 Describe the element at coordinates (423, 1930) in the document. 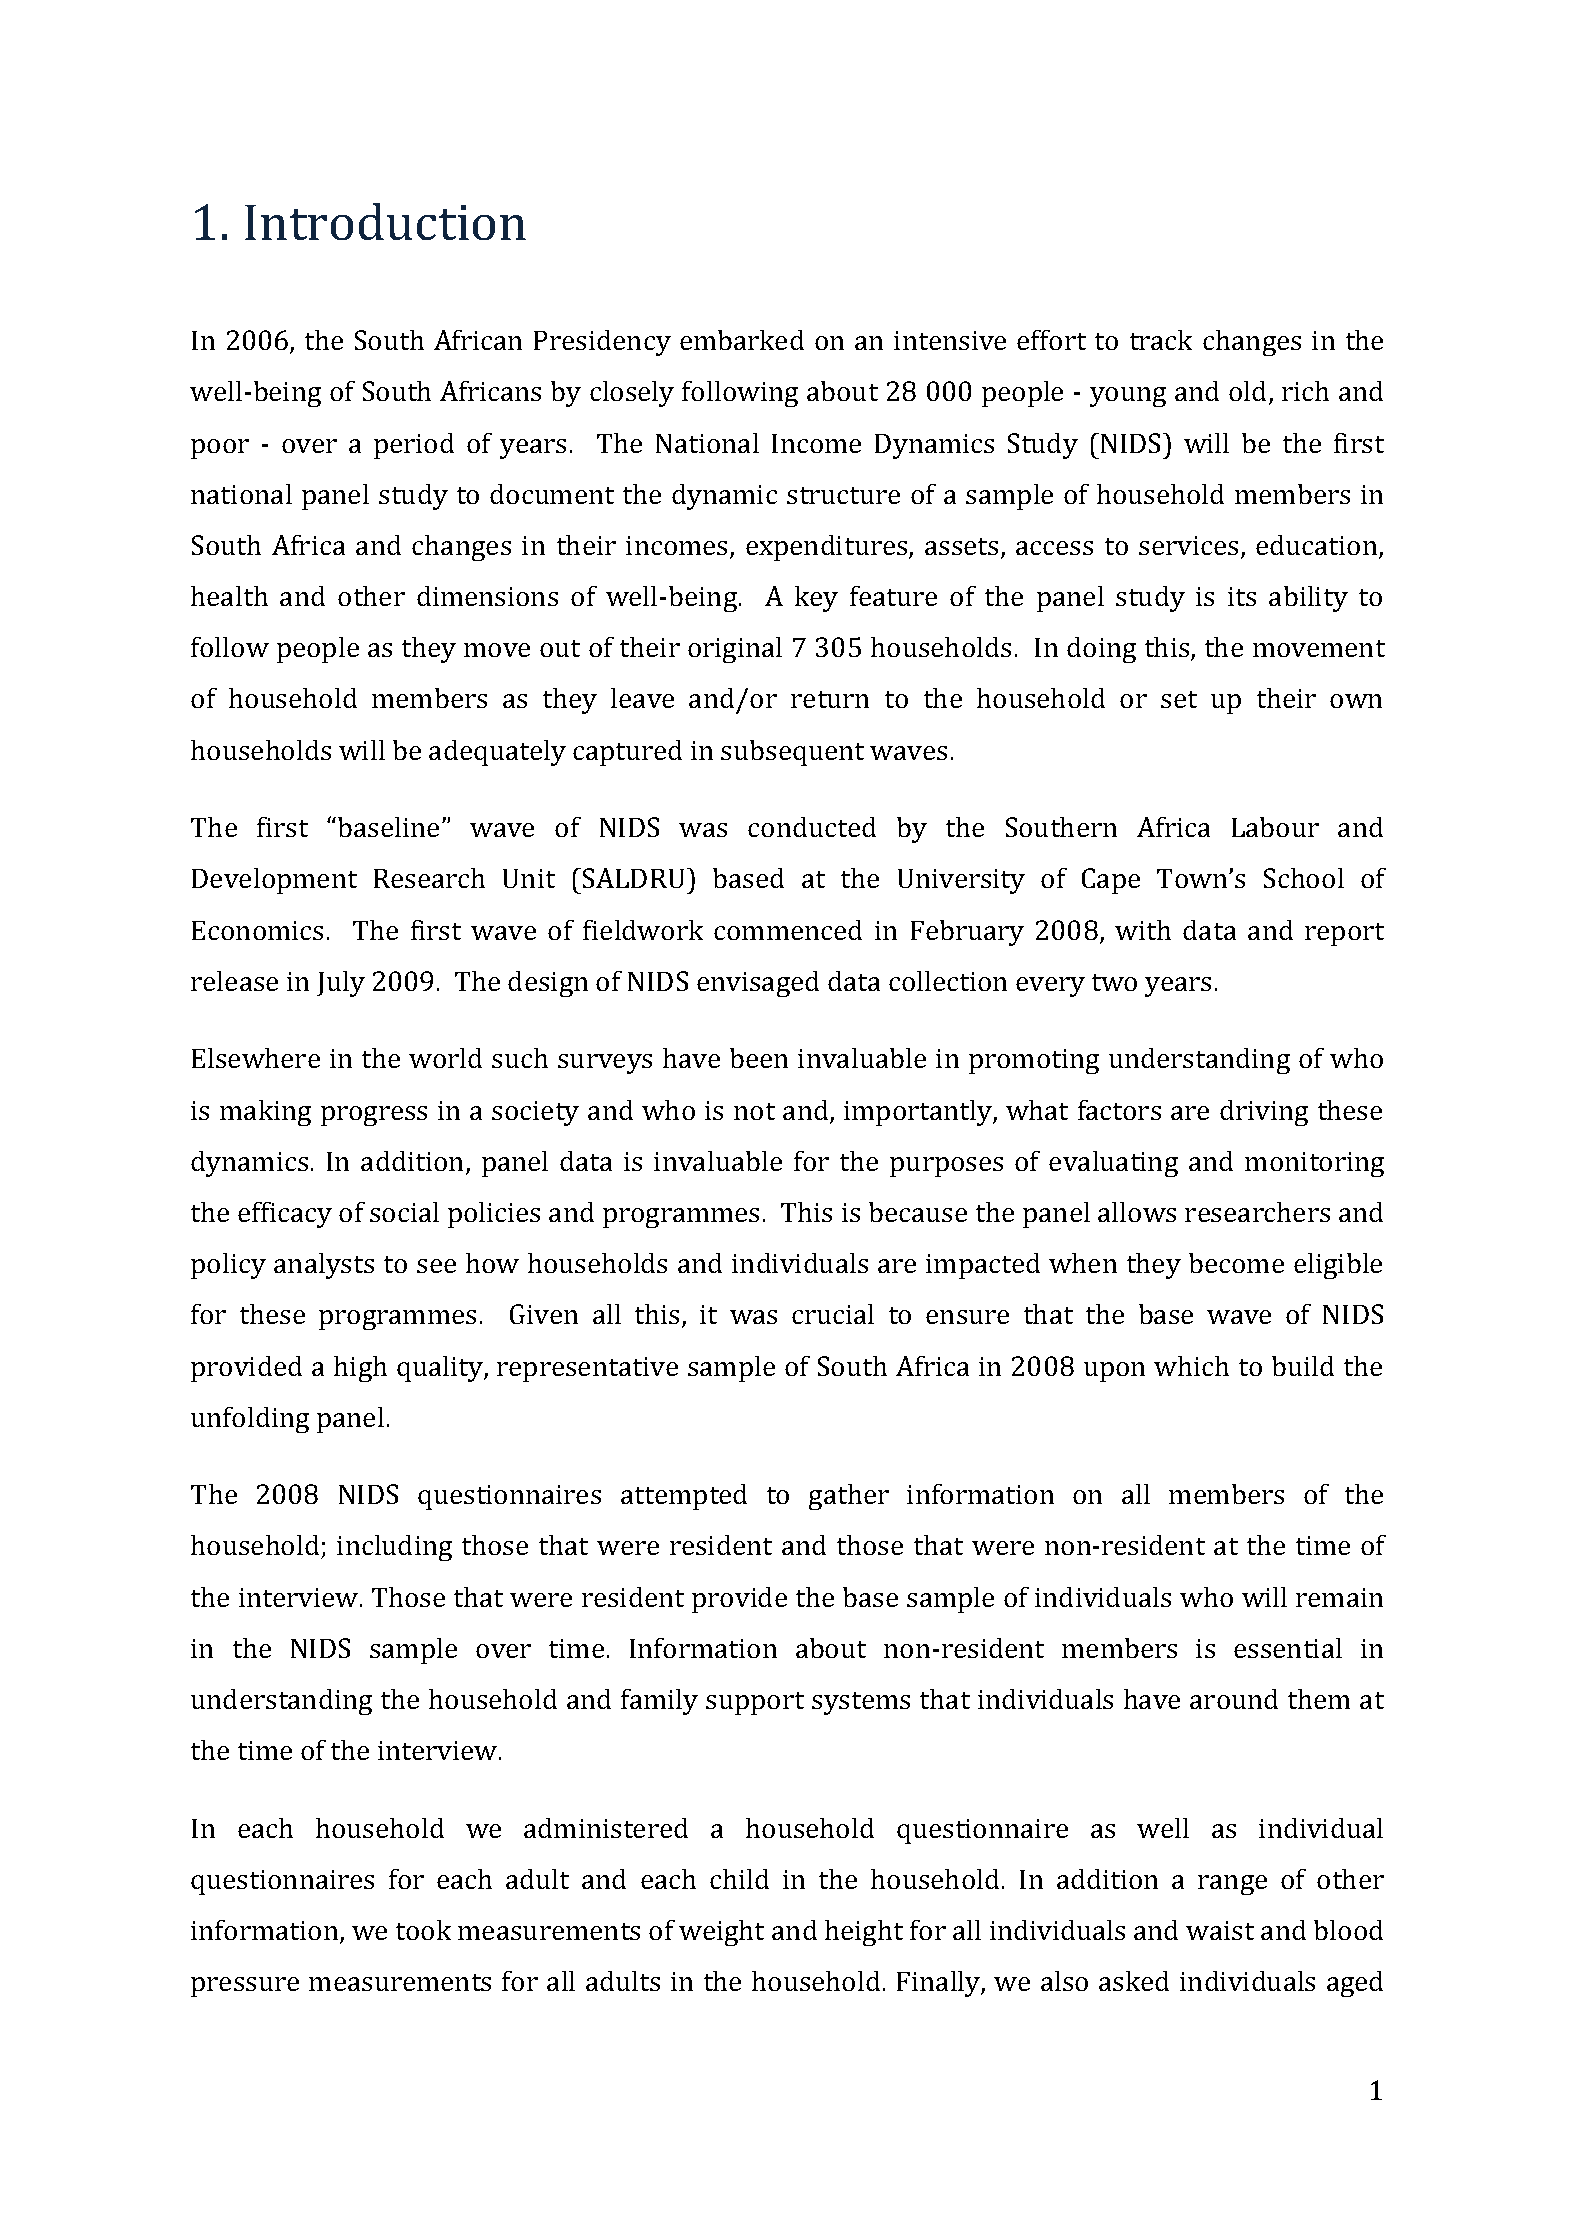

I see `took` at that location.
